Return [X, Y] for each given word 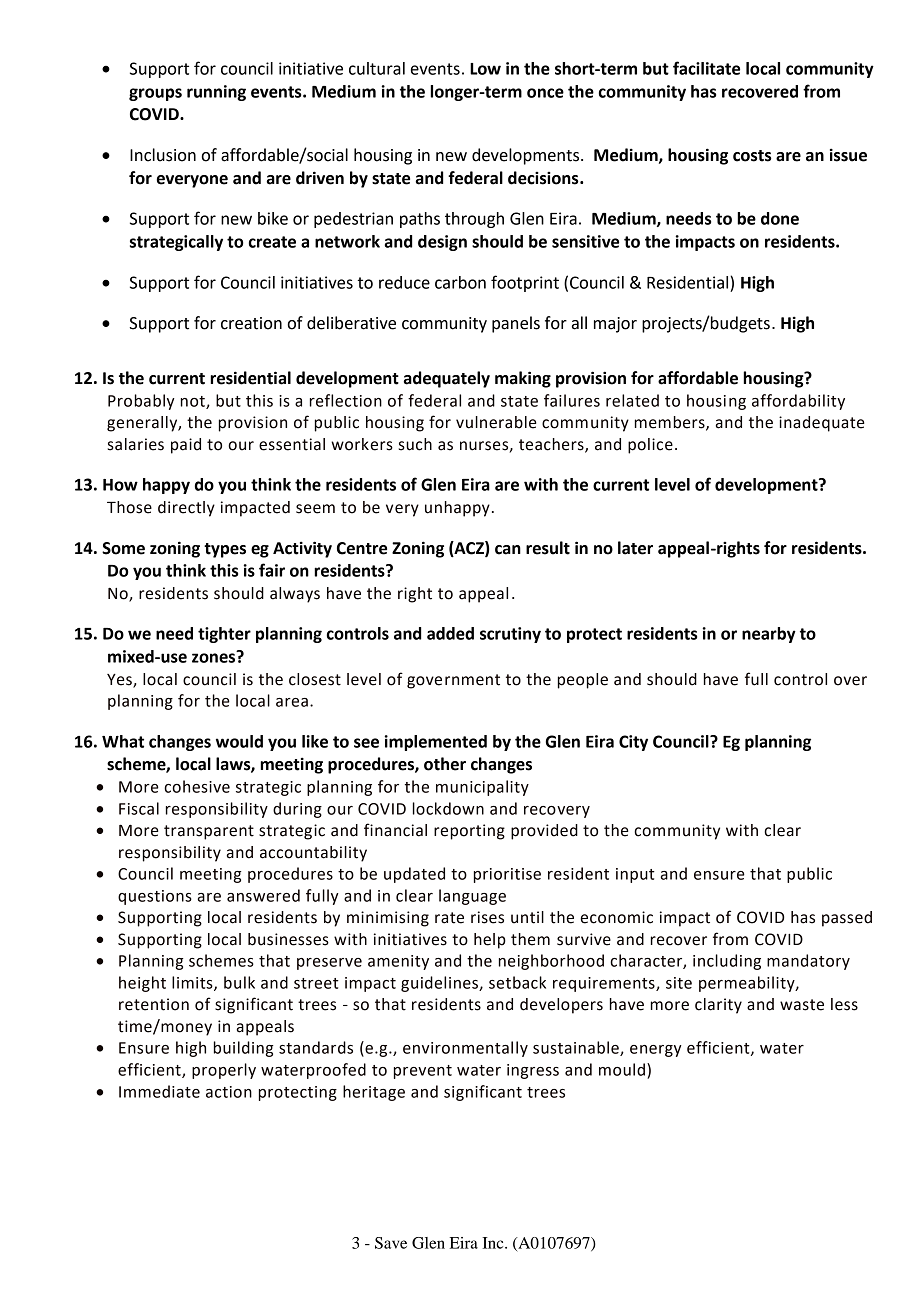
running [216, 93]
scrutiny [510, 635]
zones [215, 657]
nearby [769, 635]
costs [752, 156]
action [229, 1092]
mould [622, 1069]
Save [391, 1243]
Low [485, 69]
